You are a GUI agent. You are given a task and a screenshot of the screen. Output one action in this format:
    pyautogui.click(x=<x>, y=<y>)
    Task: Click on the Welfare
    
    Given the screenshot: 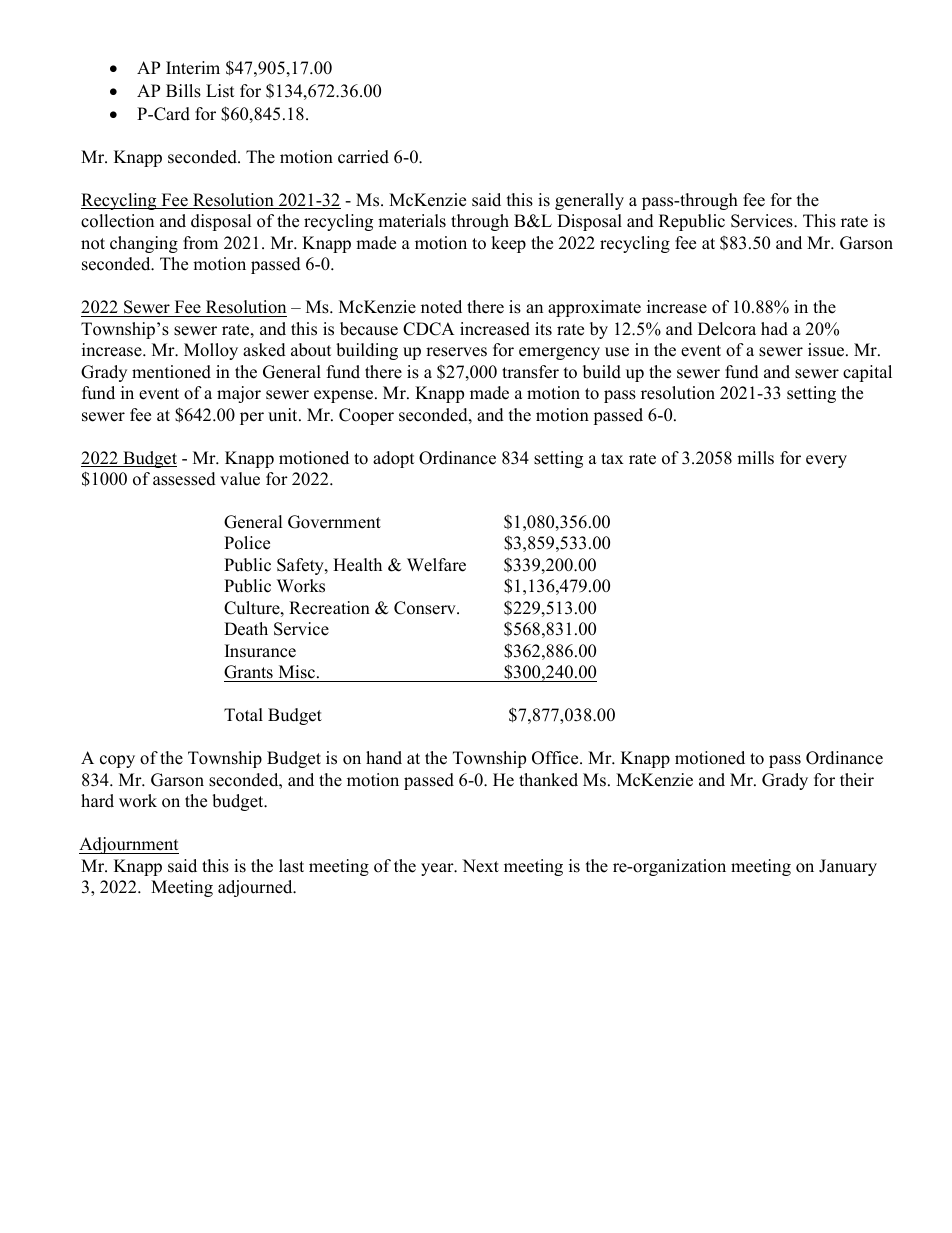 What is the action you would take?
    pyautogui.click(x=436, y=565)
